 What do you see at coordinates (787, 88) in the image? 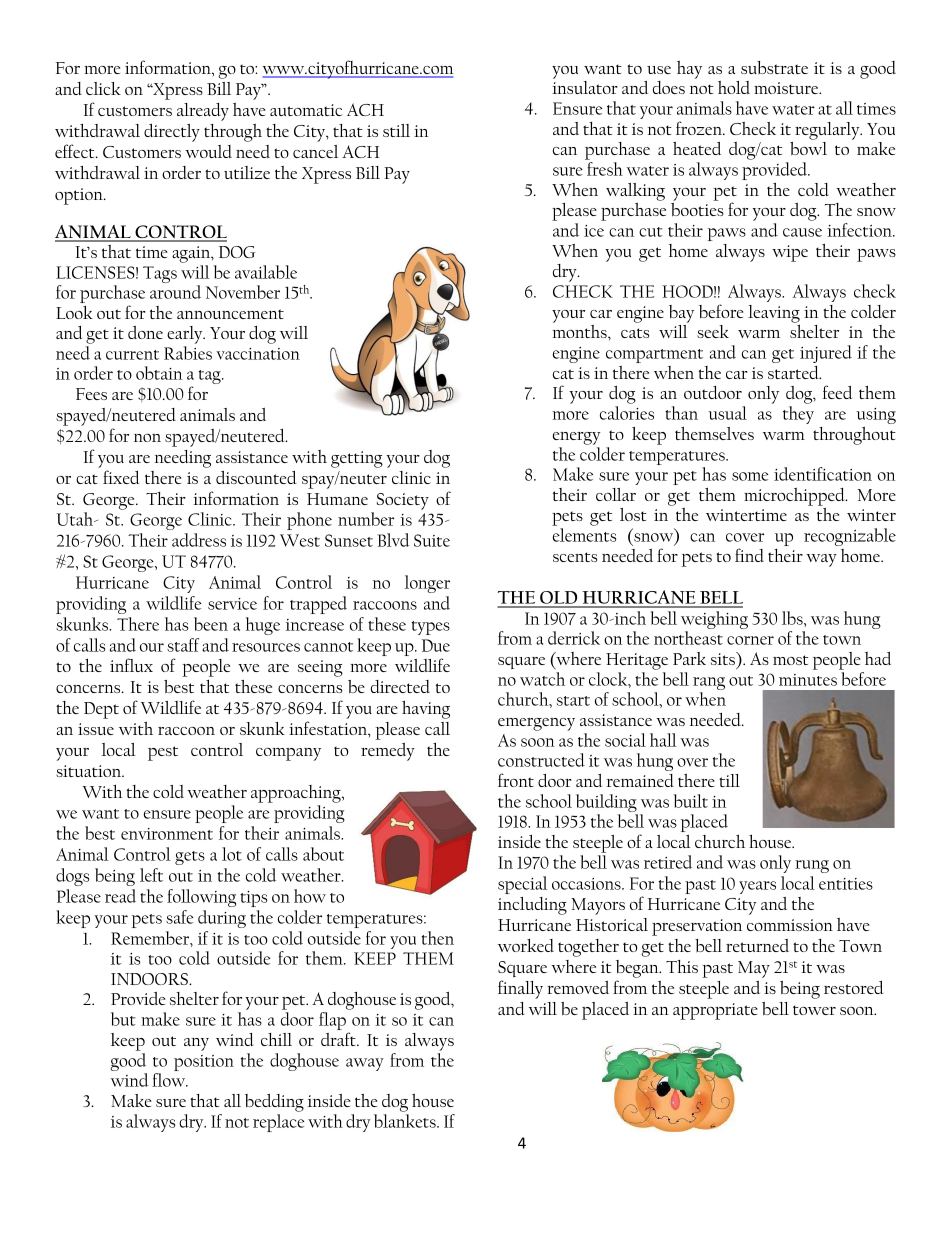
I see `moisture` at bounding box center [787, 88].
